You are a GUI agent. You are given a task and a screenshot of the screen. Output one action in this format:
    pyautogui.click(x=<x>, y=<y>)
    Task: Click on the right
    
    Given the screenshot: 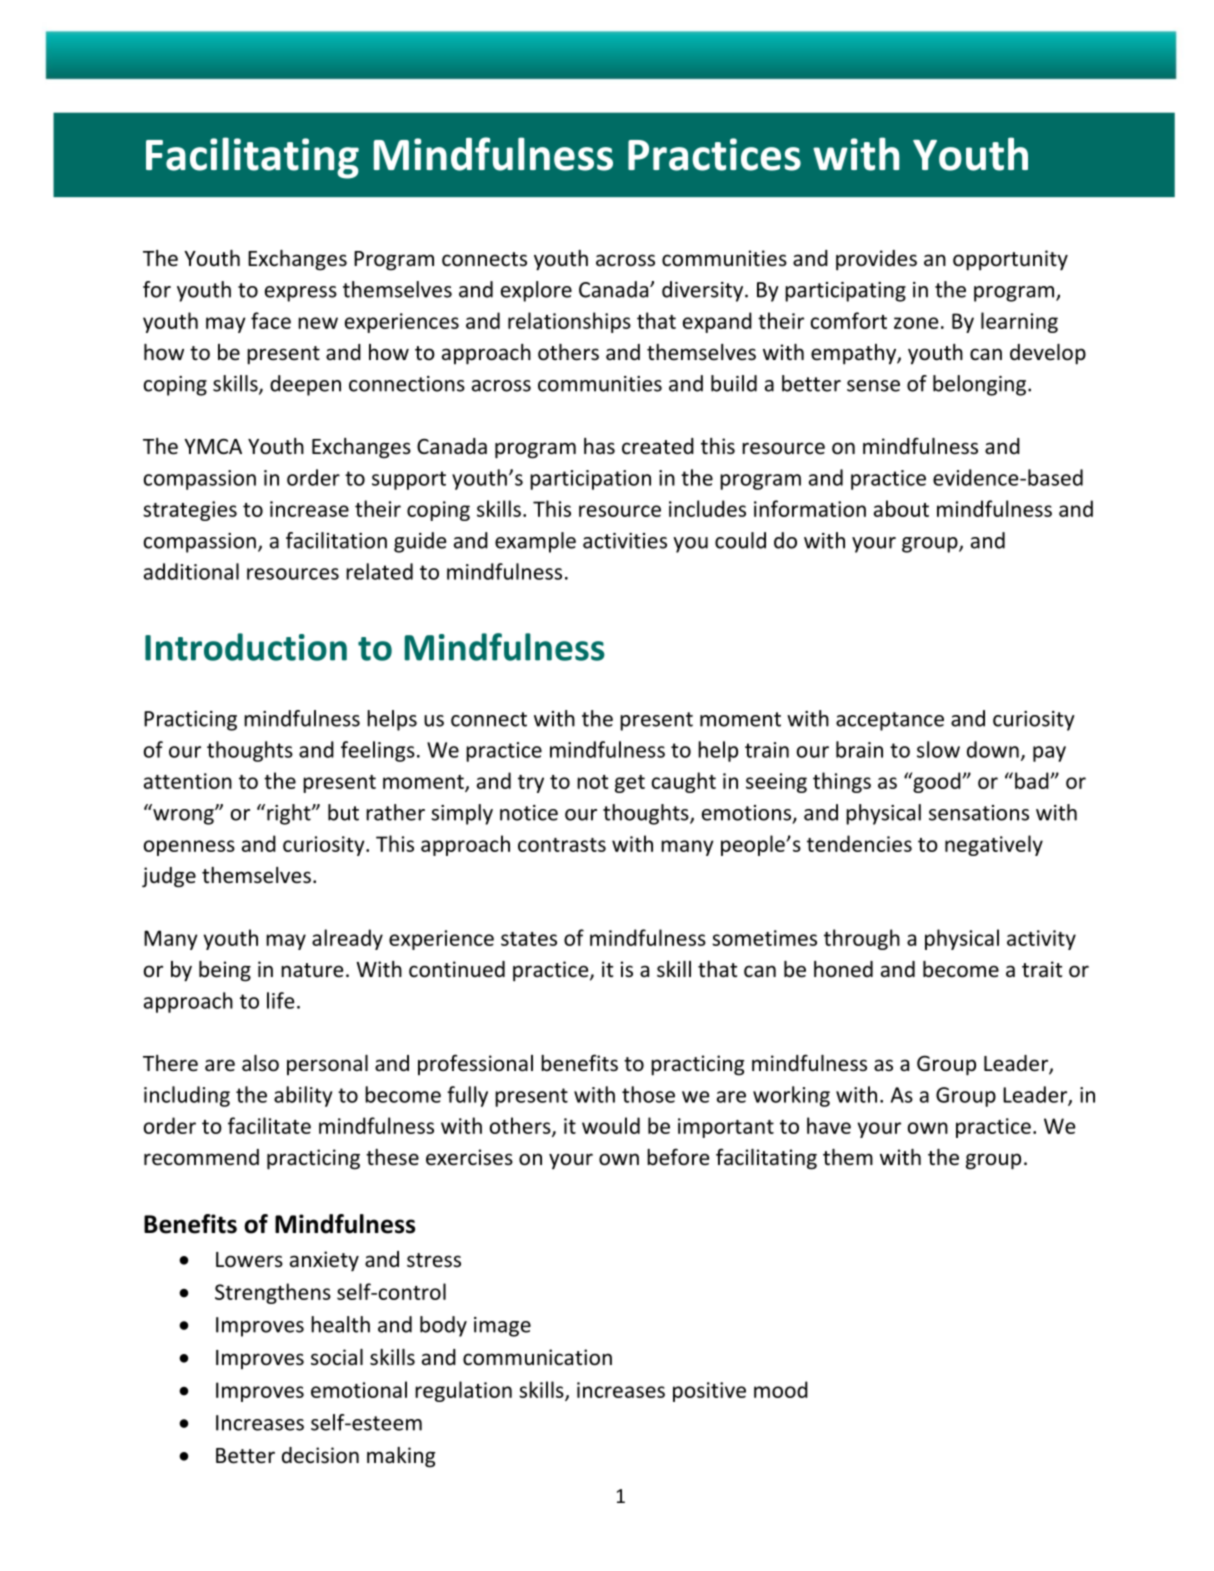 What is the action you would take?
    pyautogui.click(x=290, y=814)
